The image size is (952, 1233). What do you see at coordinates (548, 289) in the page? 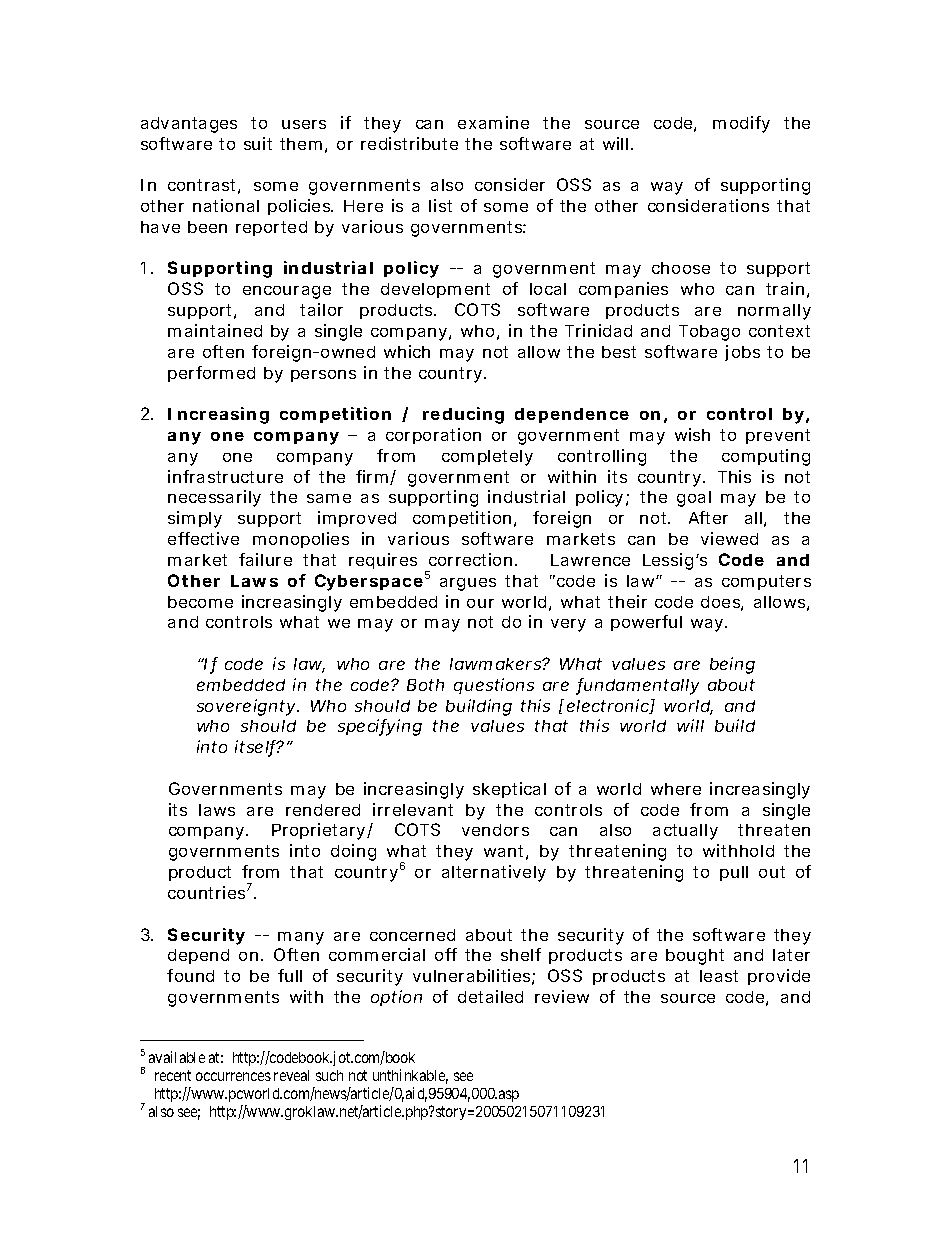
I see `local` at bounding box center [548, 289].
